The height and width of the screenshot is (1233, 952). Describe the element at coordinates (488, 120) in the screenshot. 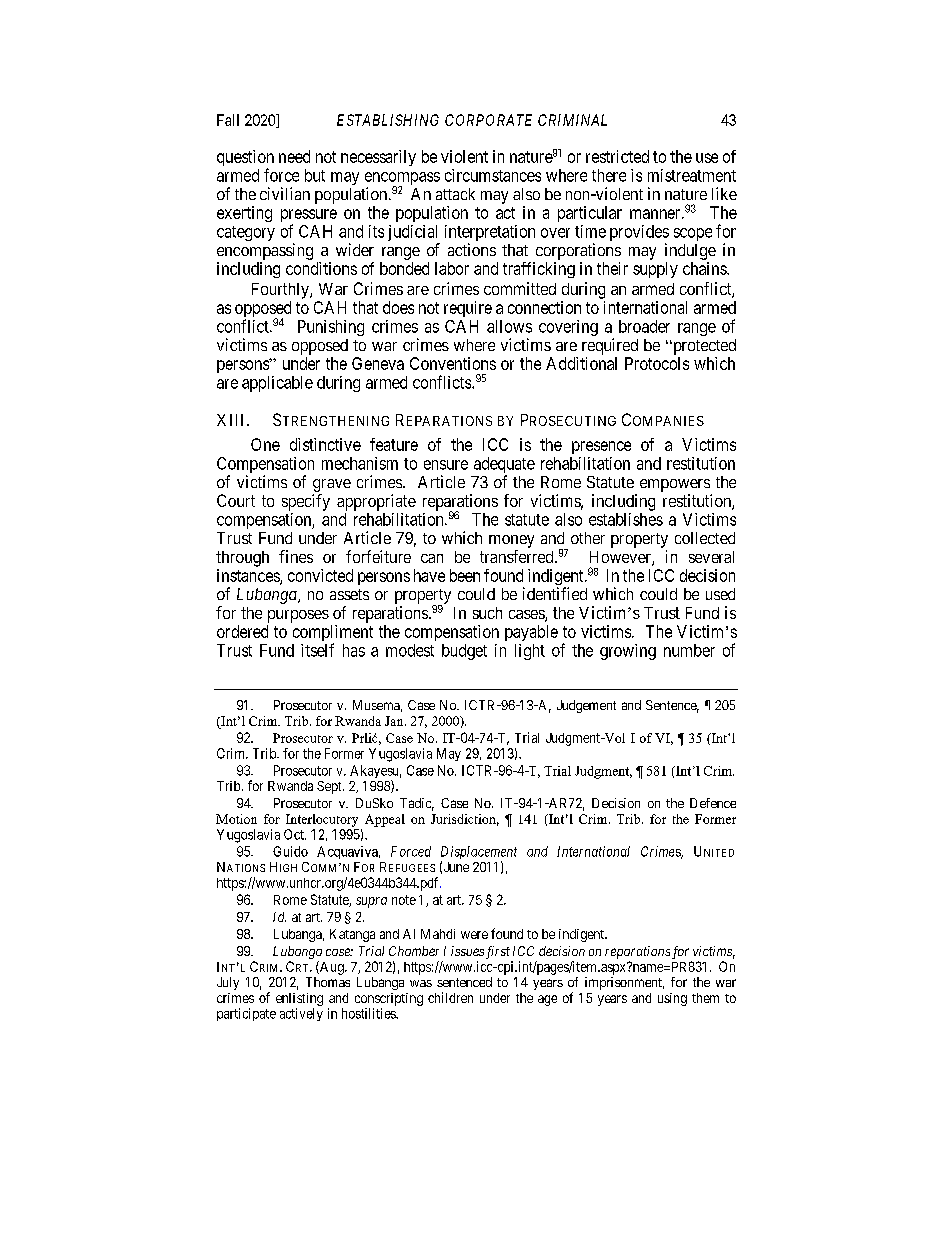

I see `CORPORATE` at that location.
